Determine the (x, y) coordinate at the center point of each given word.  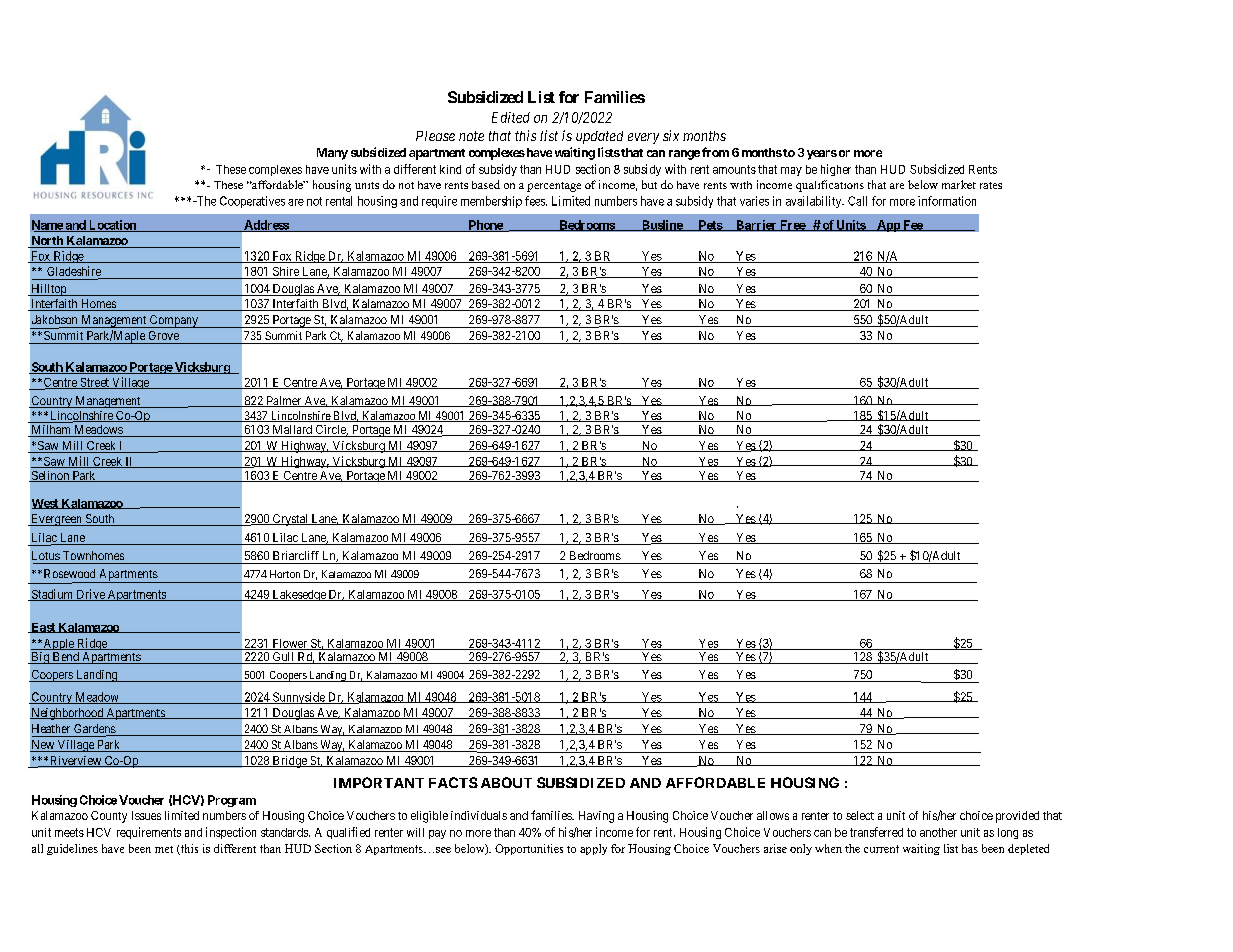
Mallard (292, 431)
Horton (285, 574)
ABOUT (506, 782)
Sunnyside (299, 698)
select (860, 815)
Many (332, 154)
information (947, 201)
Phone (485, 226)
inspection (231, 833)
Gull (283, 658)
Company (174, 321)
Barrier (756, 225)
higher (836, 170)
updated (599, 137)
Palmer (283, 401)
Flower (289, 644)
